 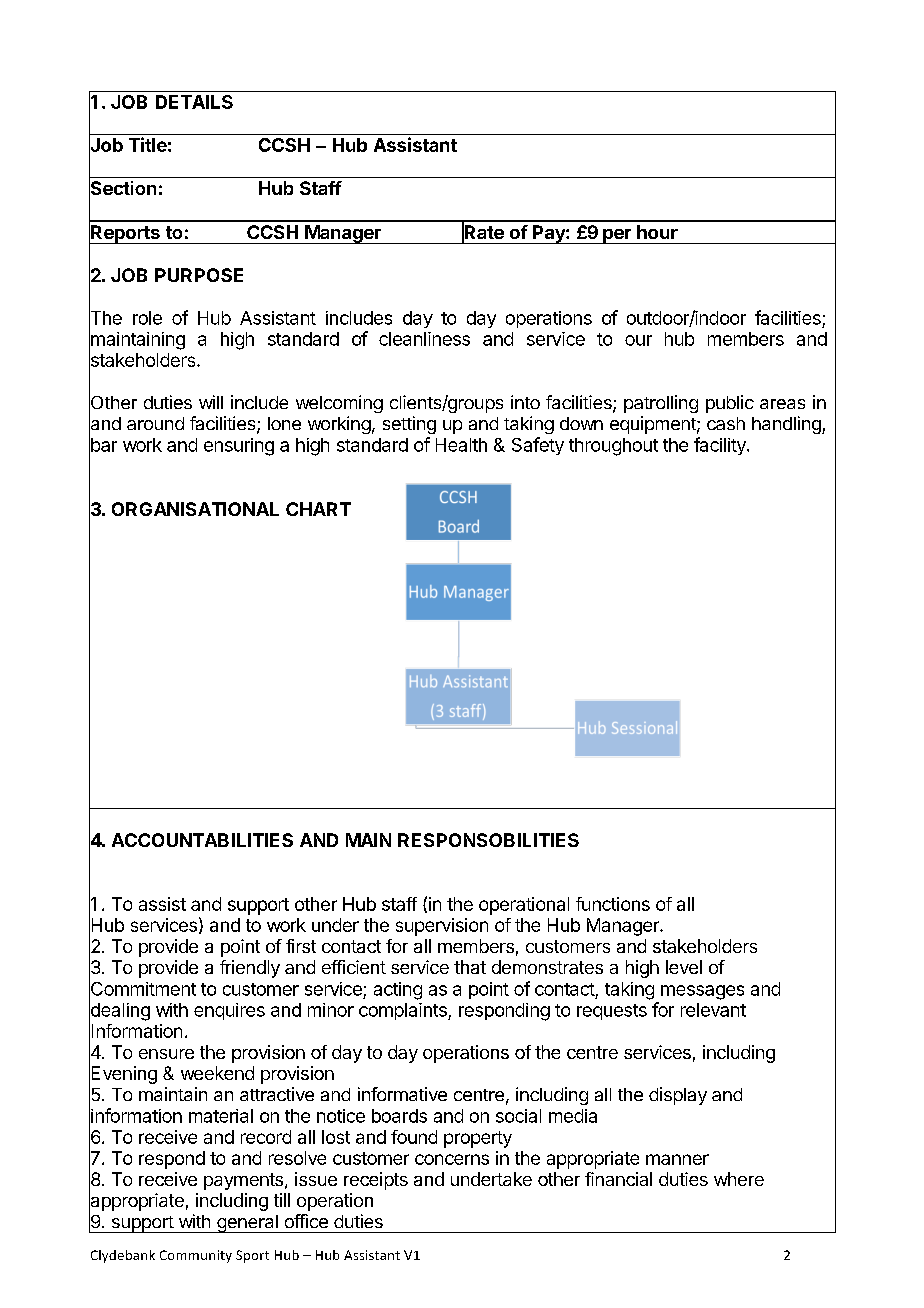 I want to click on cash, so click(x=726, y=423).
